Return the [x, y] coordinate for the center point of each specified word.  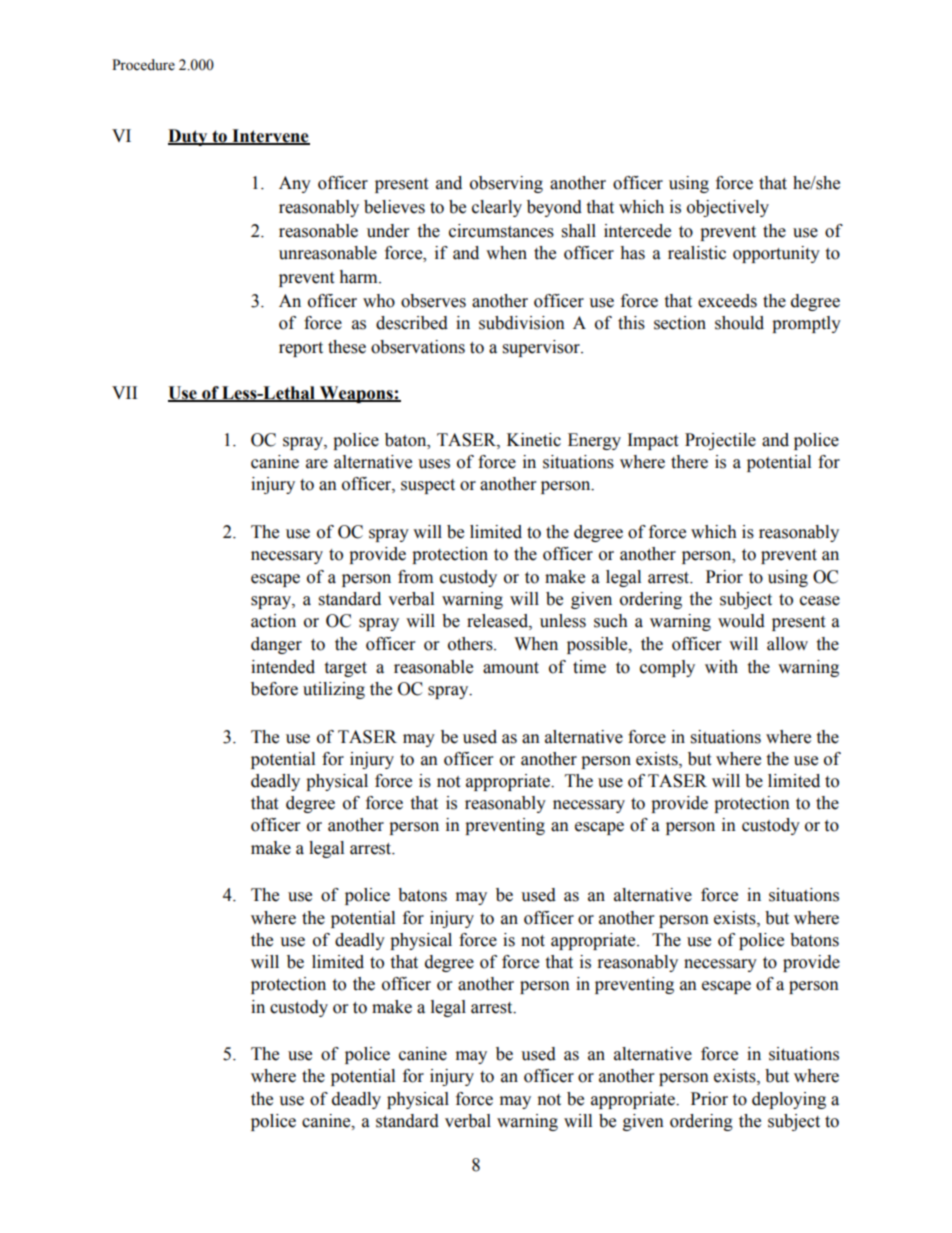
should [739, 323]
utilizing [334, 690]
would [741, 621]
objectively [728, 208]
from [415, 577]
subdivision [522, 323]
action [273, 621]
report [301, 349]
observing [506, 184]
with [721, 667]
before [274, 689]
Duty [189, 137]
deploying [789, 1100]
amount [511, 668]
